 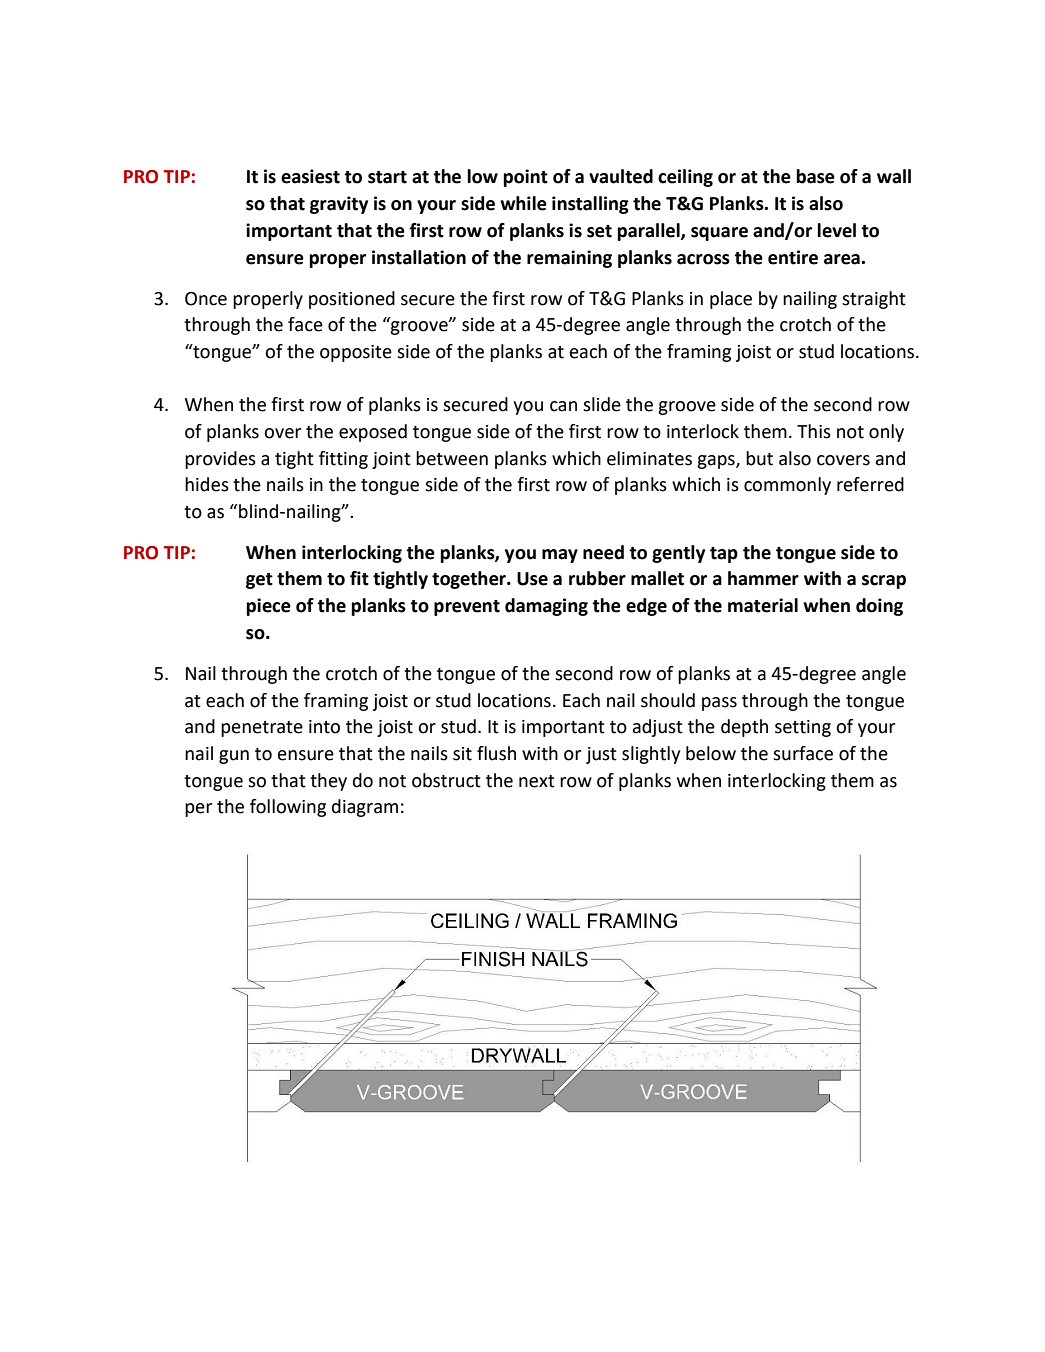 What do you see at coordinates (537, 781) in the page?
I see `next` at bounding box center [537, 781].
